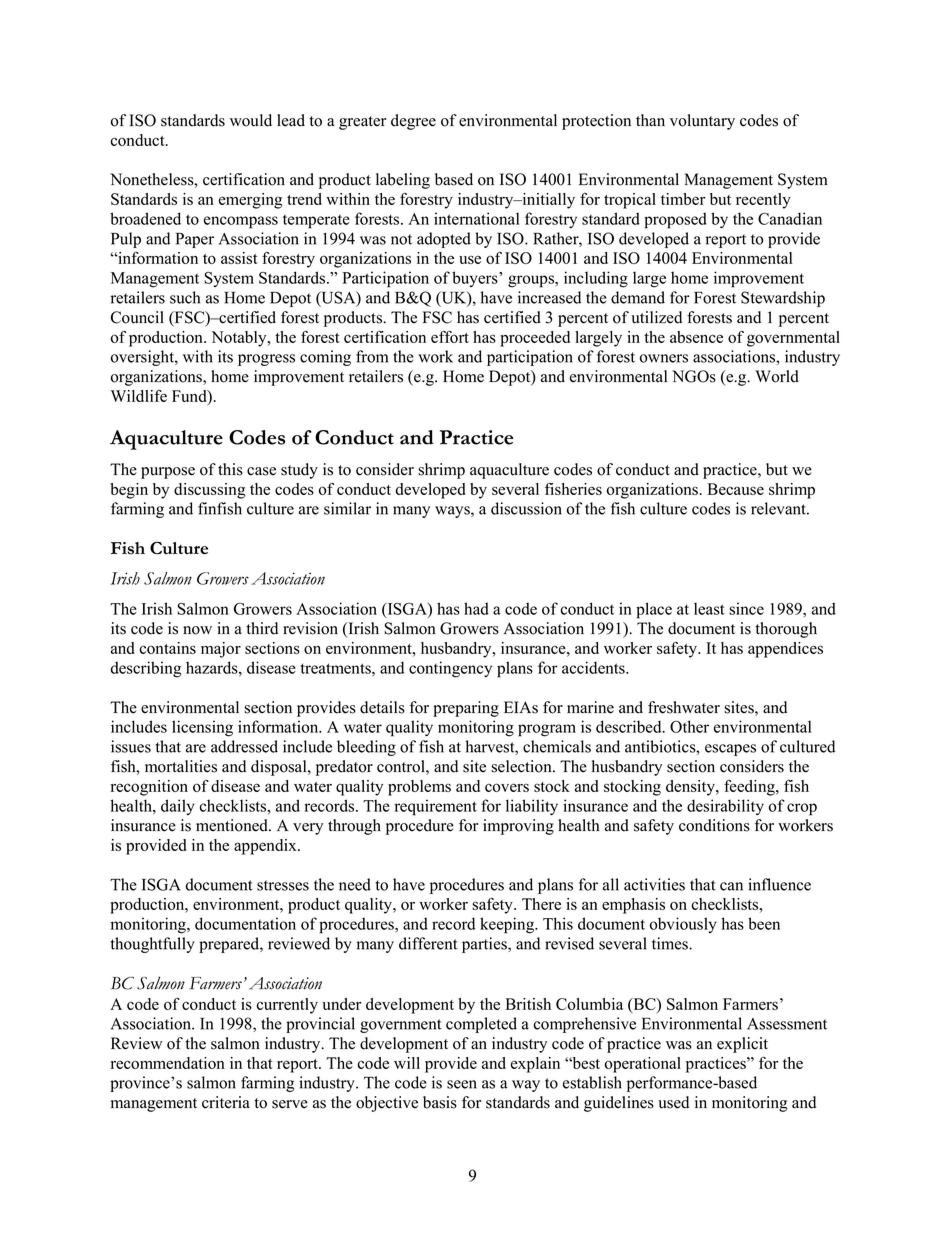 The height and width of the image is (1233, 952). What do you see at coordinates (476, 608) in the image?
I see `had` at bounding box center [476, 608].
